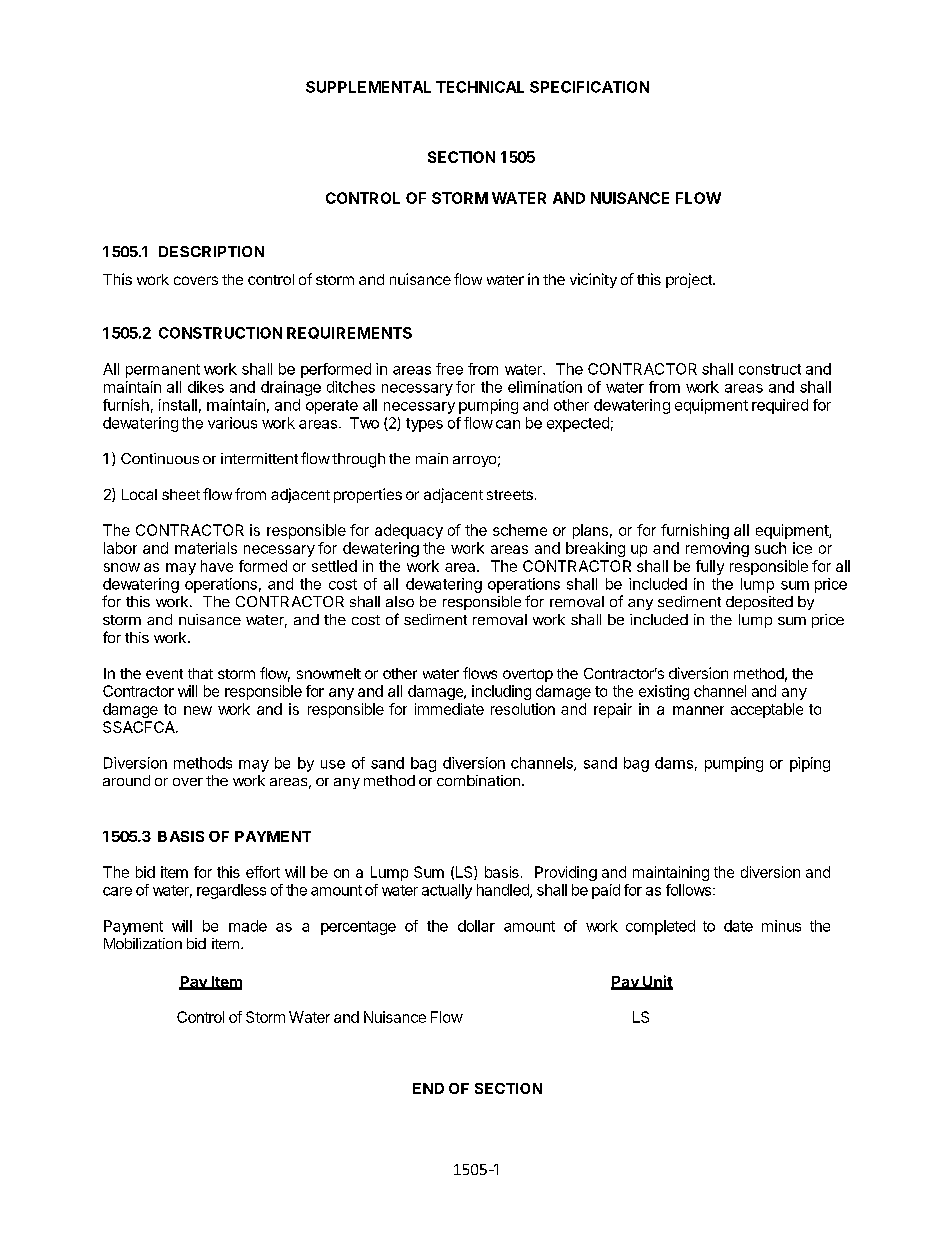 This screenshot has height=1233, width=952. What do you see at coordinates (738, 926) in the screenshot?
I see `date` at bounding box center [738, 926].
